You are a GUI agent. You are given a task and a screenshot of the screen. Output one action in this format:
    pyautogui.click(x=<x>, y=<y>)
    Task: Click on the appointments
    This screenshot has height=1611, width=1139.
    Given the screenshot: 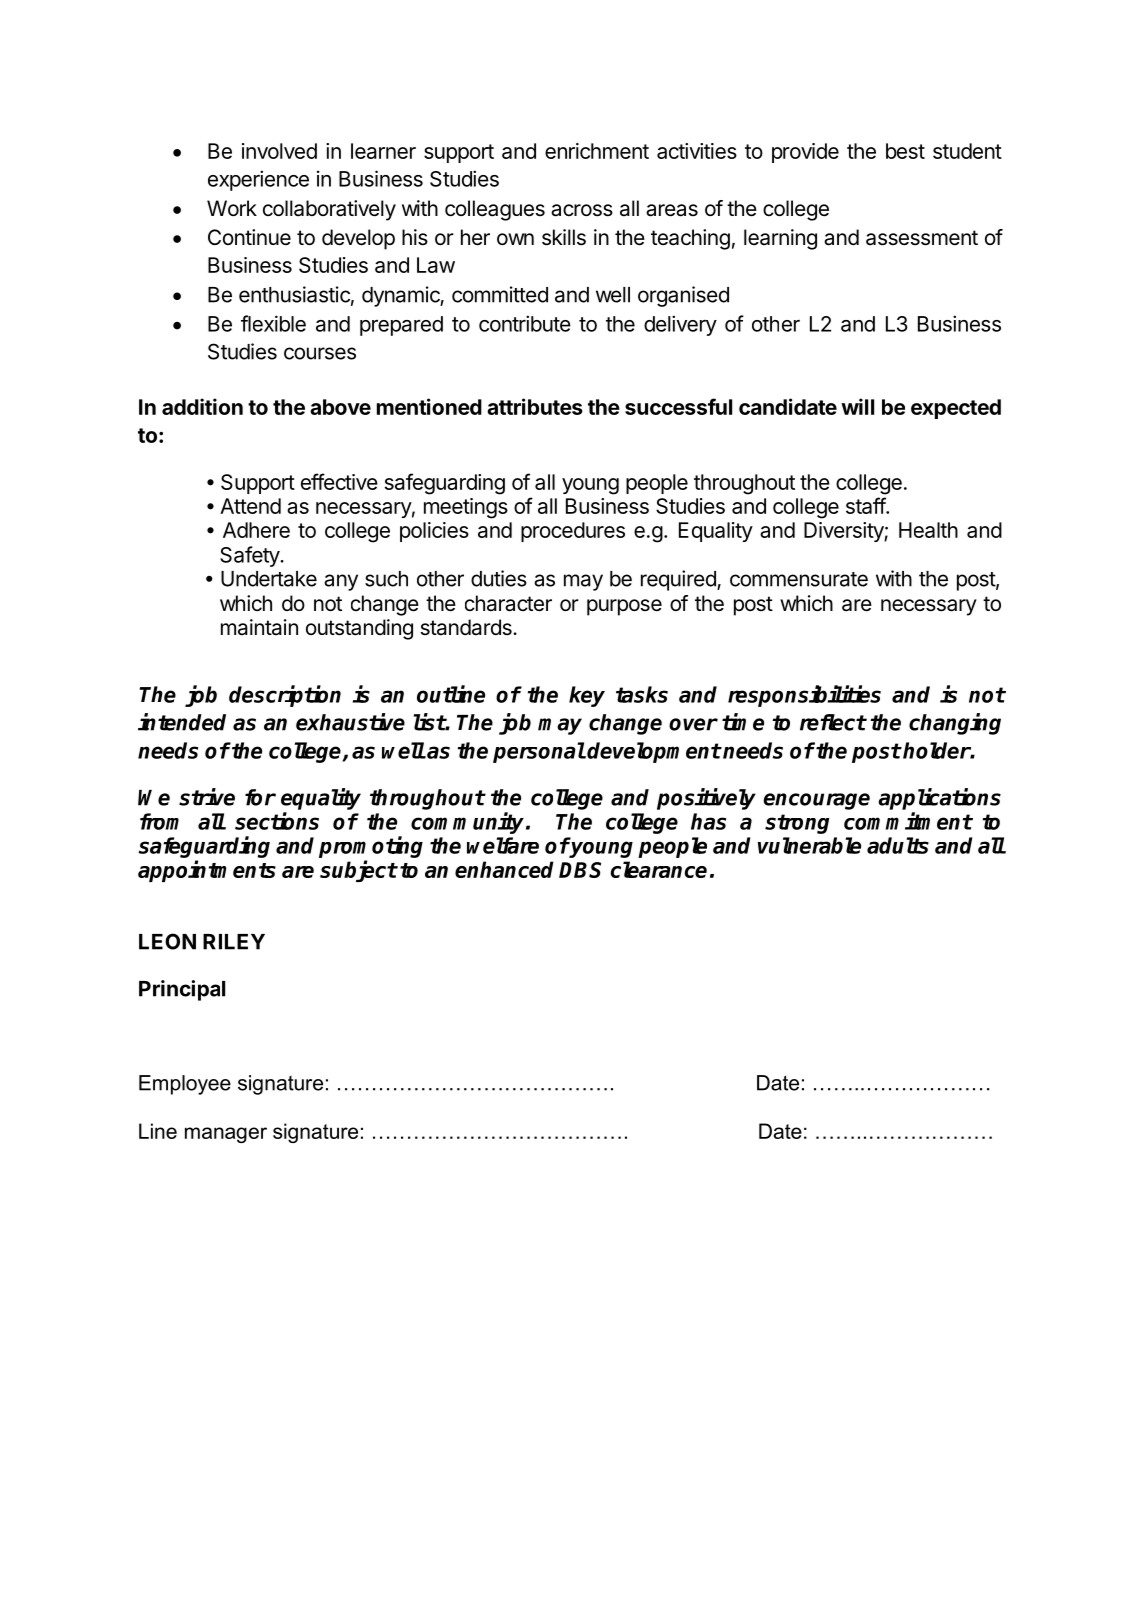 What is the action you would take?
    pyautogui.click(x=207, y=871)
